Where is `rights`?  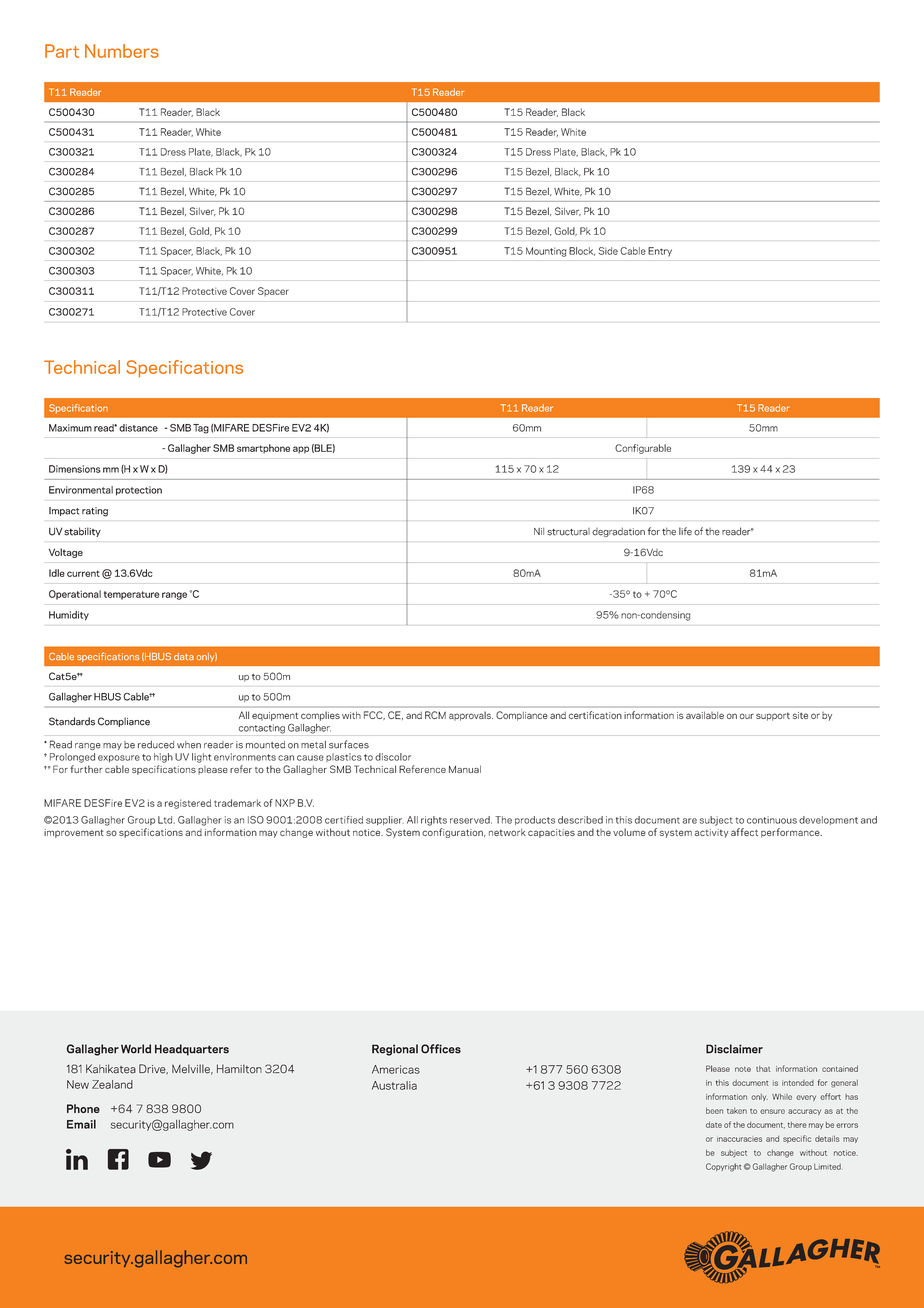 rights is located at coordinates (434, 821).
